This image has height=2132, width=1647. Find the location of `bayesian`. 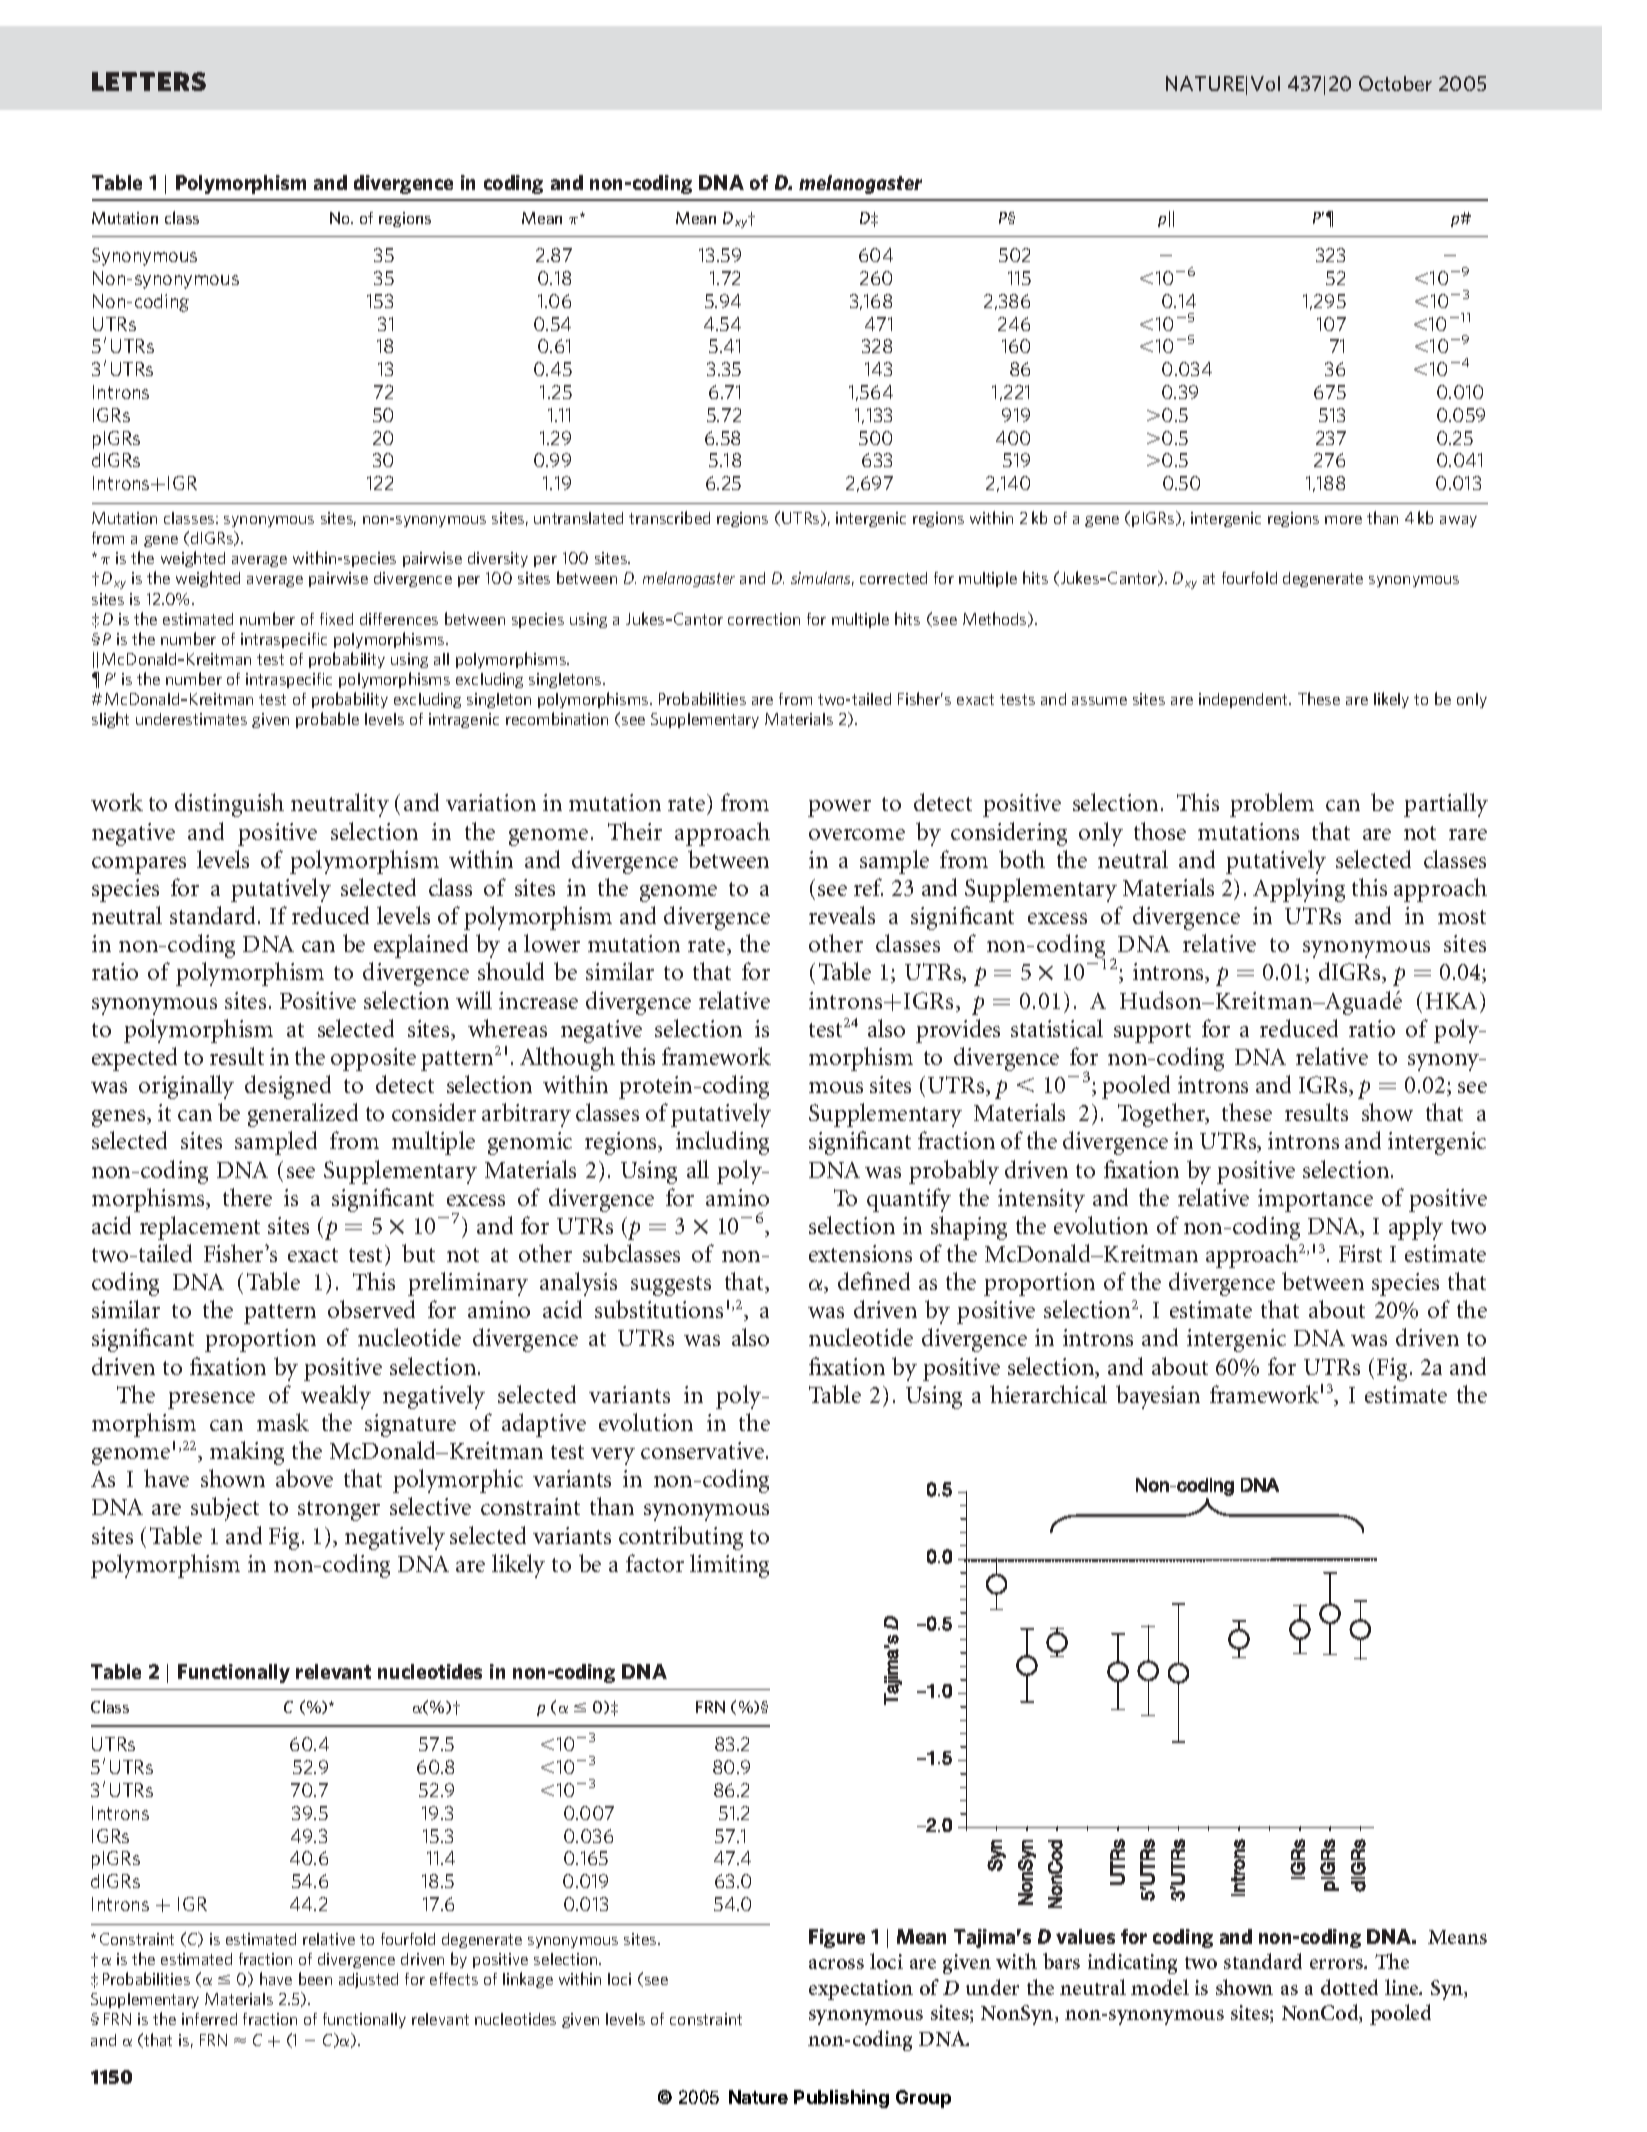

bayesian is located at coordinates (1158, 1397).
